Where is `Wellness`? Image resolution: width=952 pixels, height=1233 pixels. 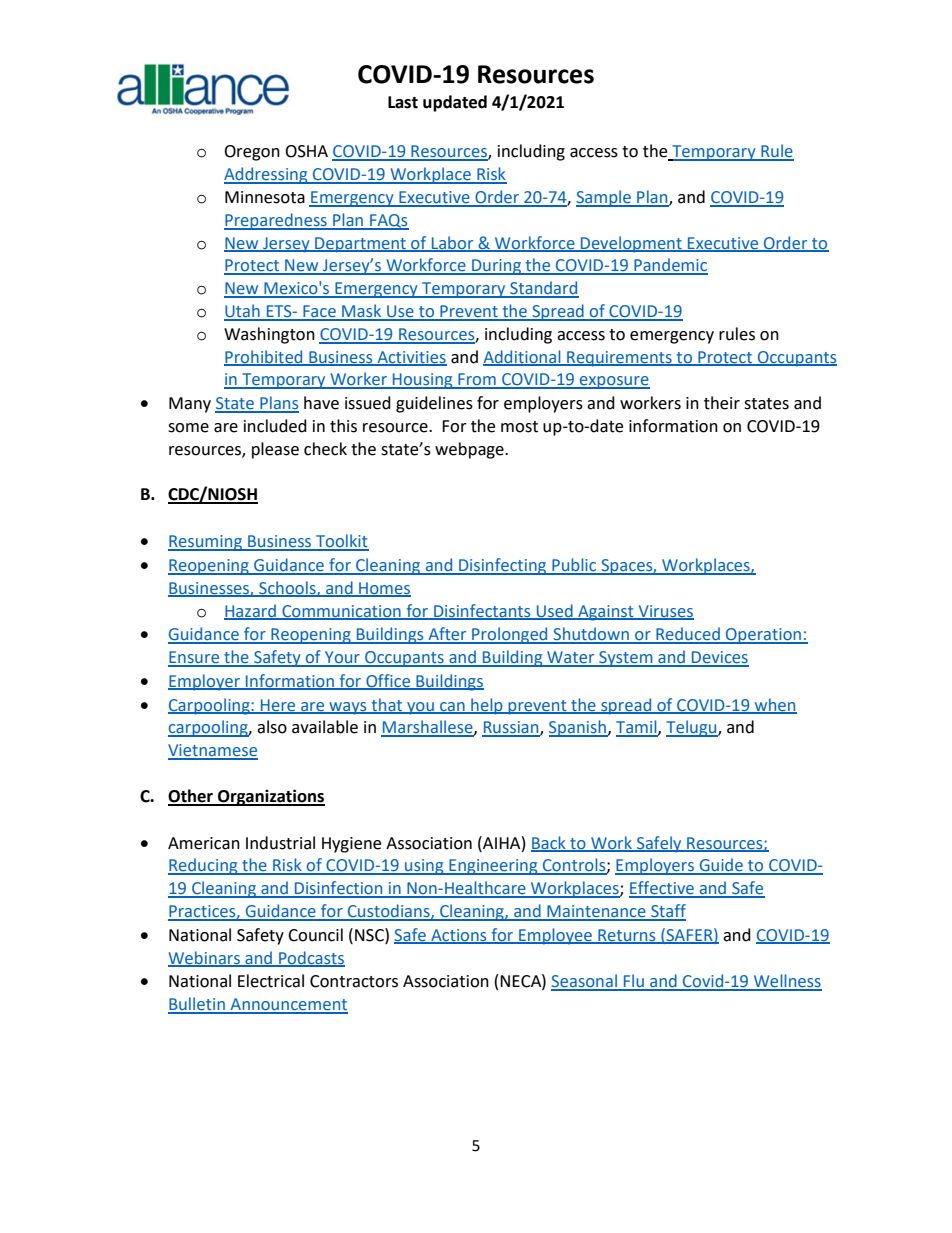 Wellness is located at coordinates (786, 982).
